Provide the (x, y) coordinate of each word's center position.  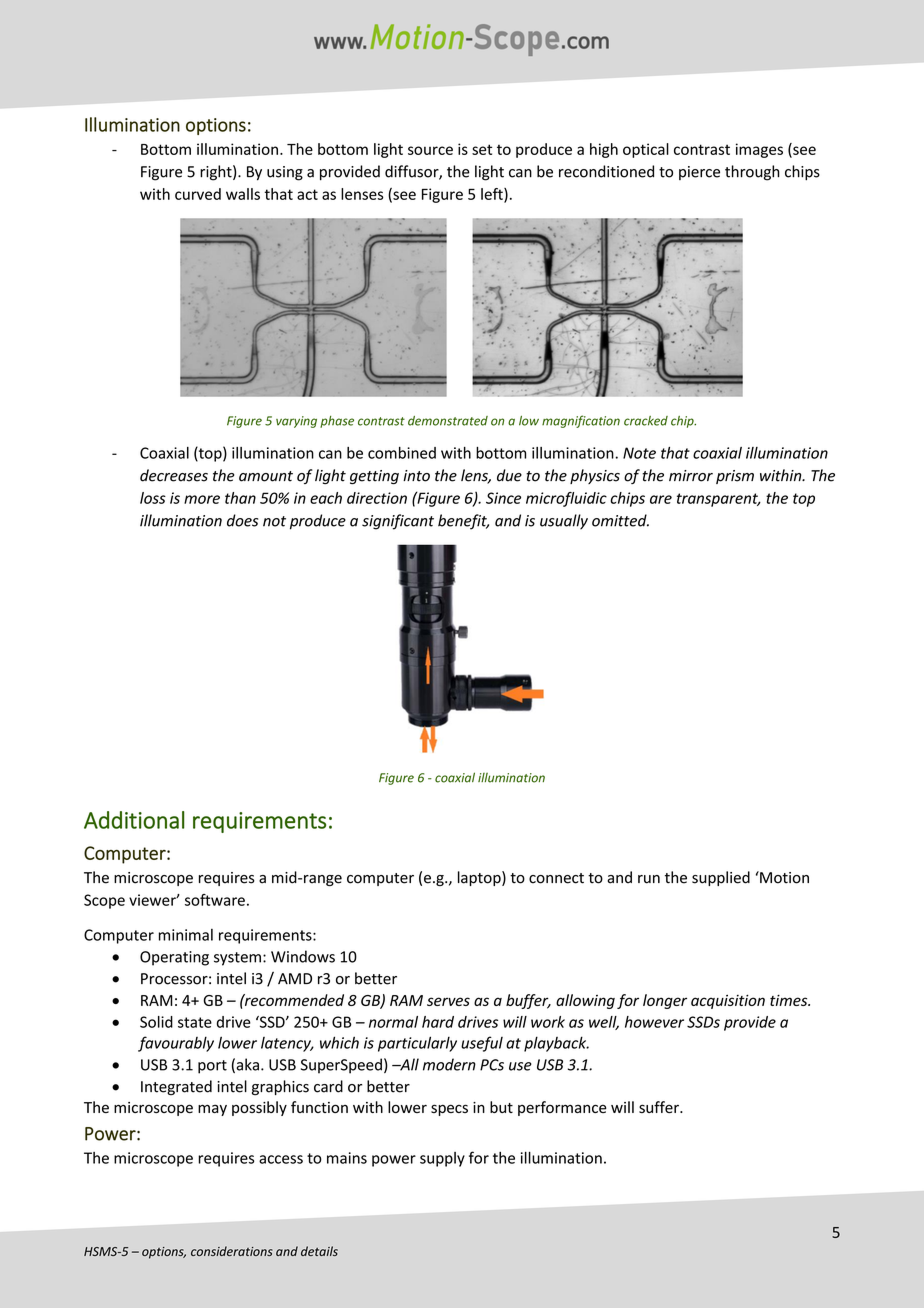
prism (735, 477)
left (493, 195)
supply (442, 1159)
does (242, 520)
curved (198, 194)
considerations (232, 1251)
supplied (721, 878)
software (215, 900)
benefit (463, 522)
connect (556, 878)
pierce (699, 173)
